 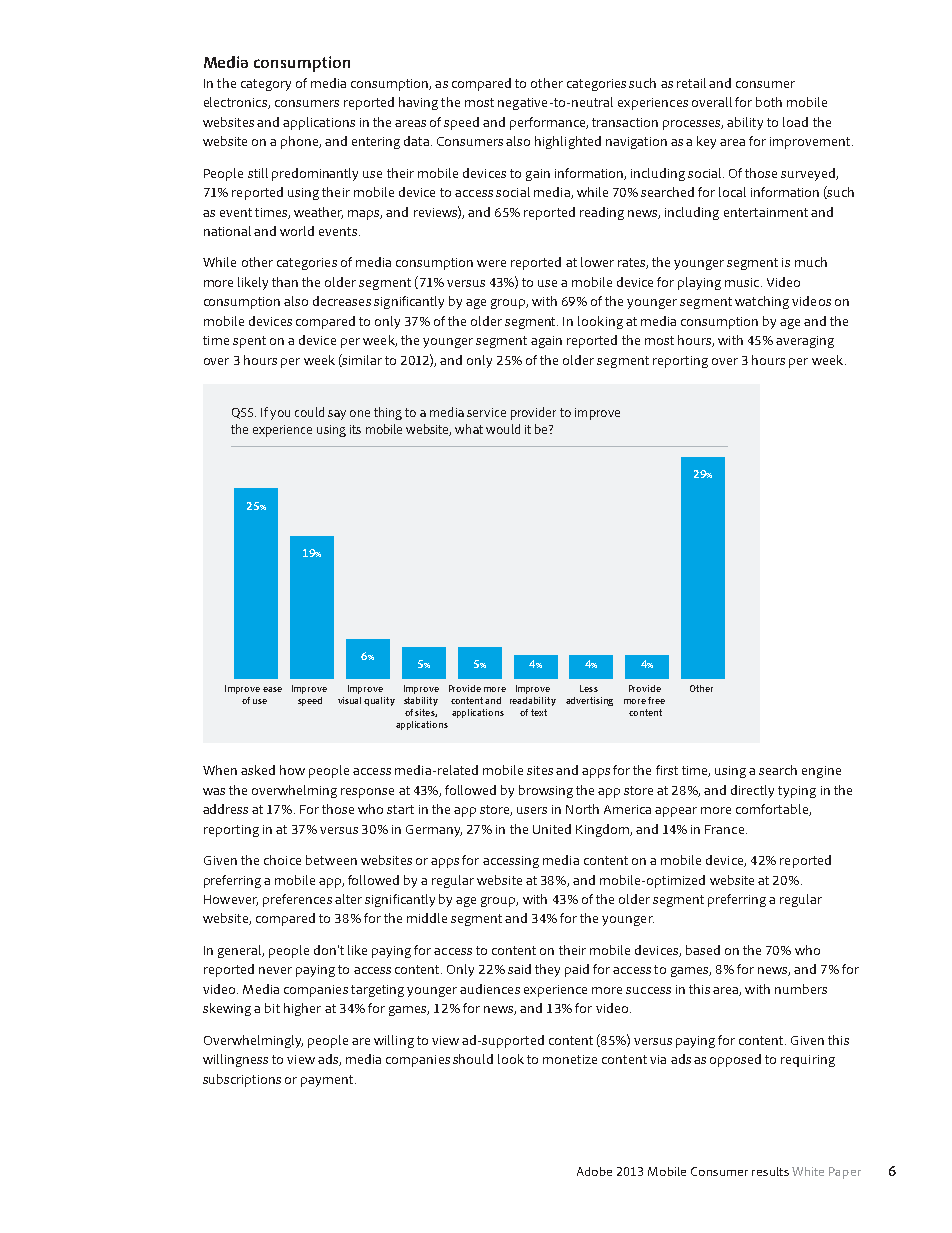 What do you see at coordinates (568, 142) in the image?
I see `highlighted` at bounding box center [568, 142].
